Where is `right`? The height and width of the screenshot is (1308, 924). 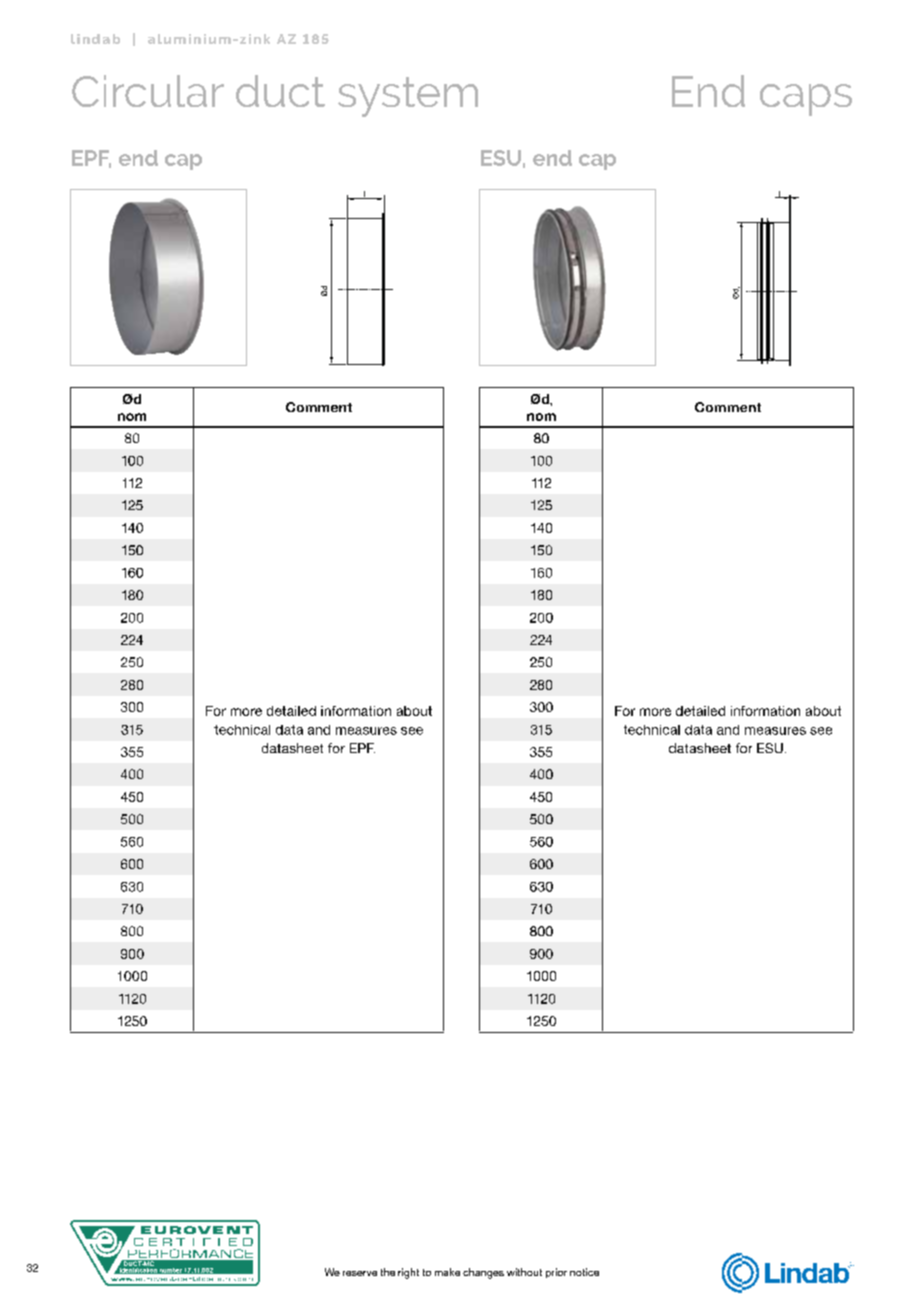
right is located at coordinates (408, 1273).
